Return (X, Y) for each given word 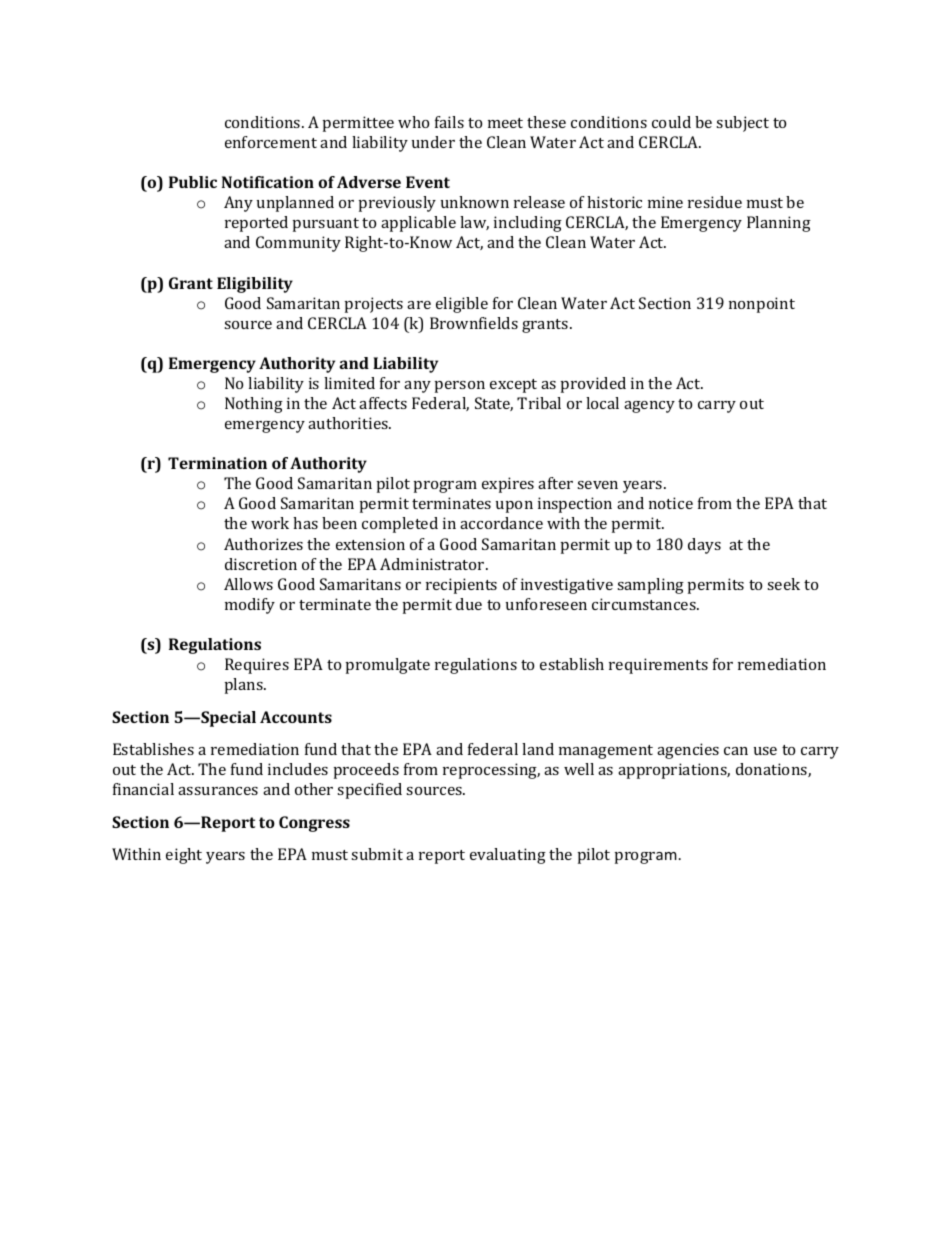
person (460, 387)
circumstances (645, 604)
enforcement (271, 142)
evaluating (508, 856)
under (433, 142)
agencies (688, 751)
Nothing (254, 405)
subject (742, 124)
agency (649, 407)
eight (184, 856)
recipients (461, 586)
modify (250, 606)
